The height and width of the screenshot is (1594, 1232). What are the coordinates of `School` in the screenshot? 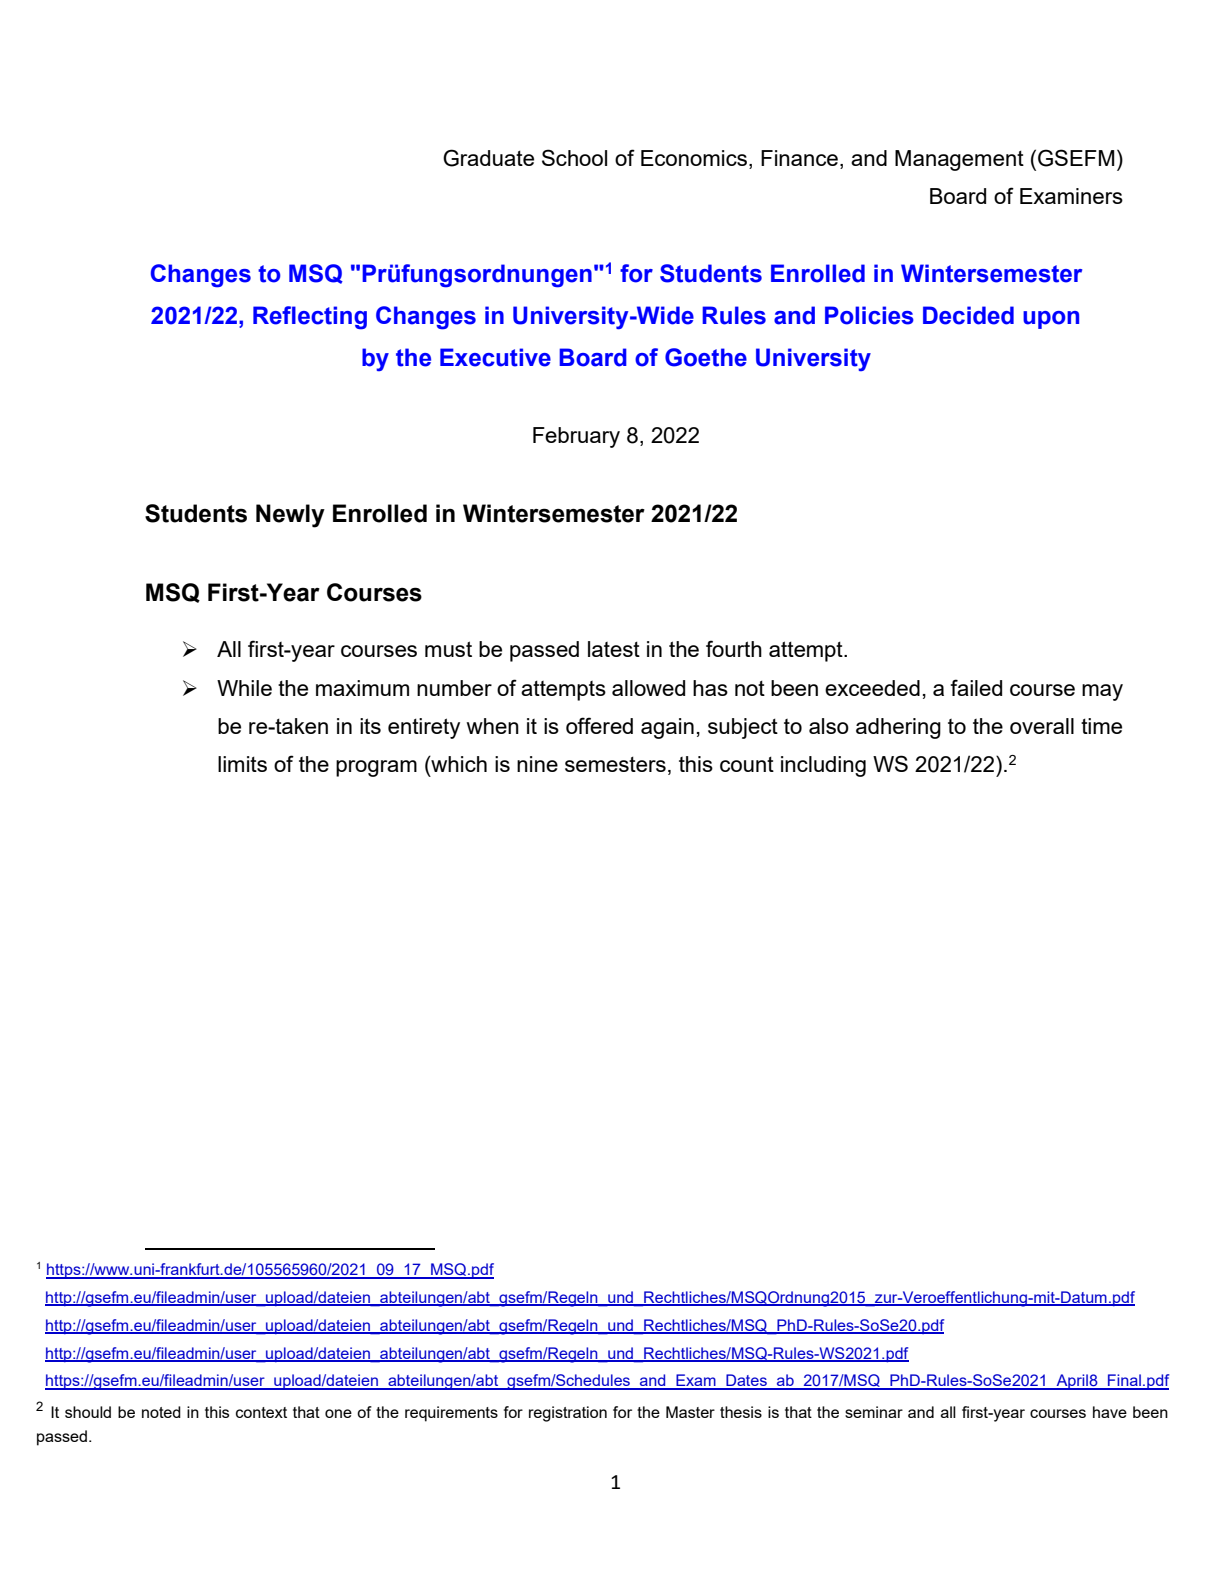 It's located at (574, 157).
